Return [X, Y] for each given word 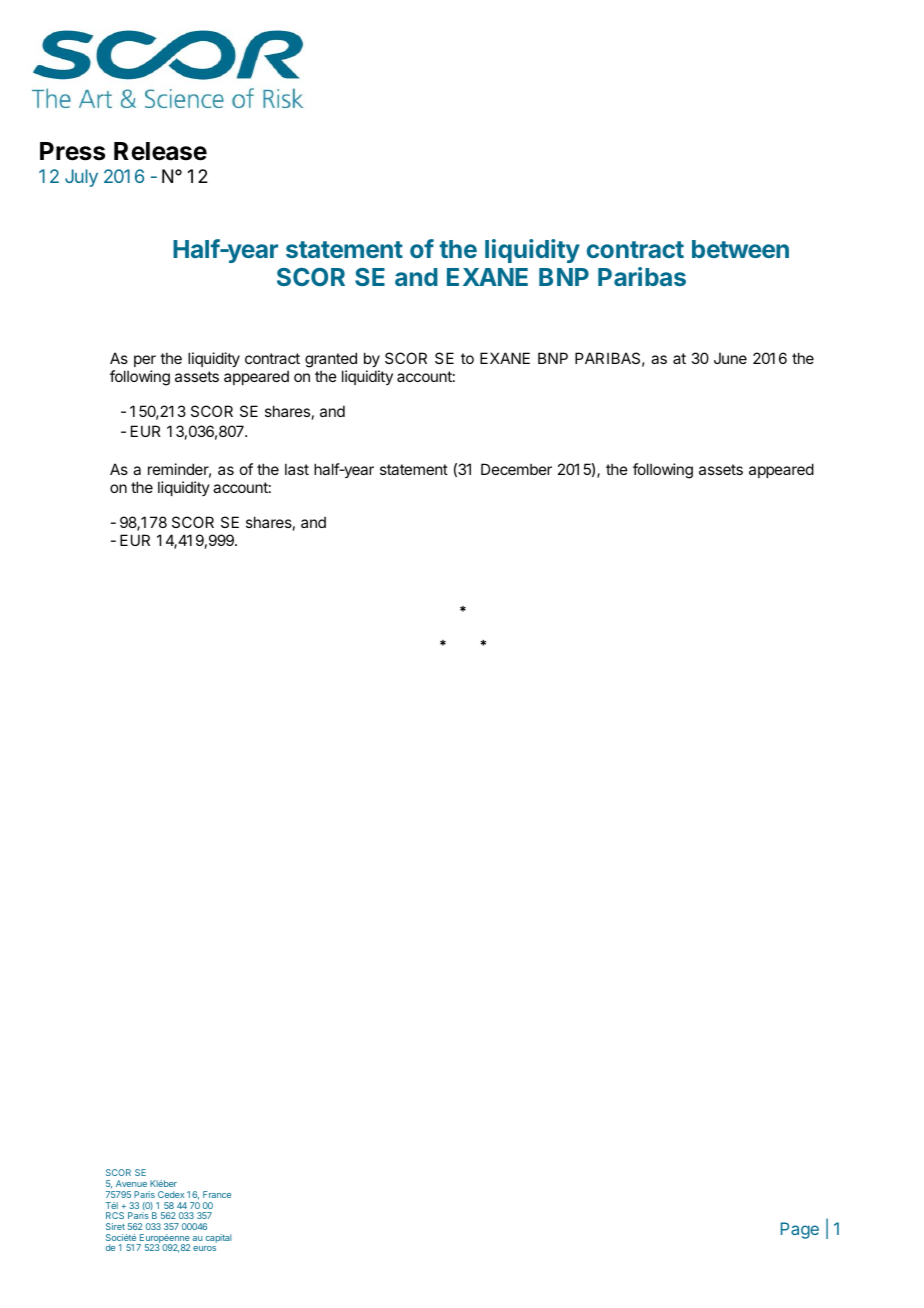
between [740, 249]
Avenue [131, 1183]
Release [160, 151]
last [297, 469]
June [730, 358]
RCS [115, 1215]
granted [331, 360]
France [217, 1194]
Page [800, 1230]
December [516, 469]
